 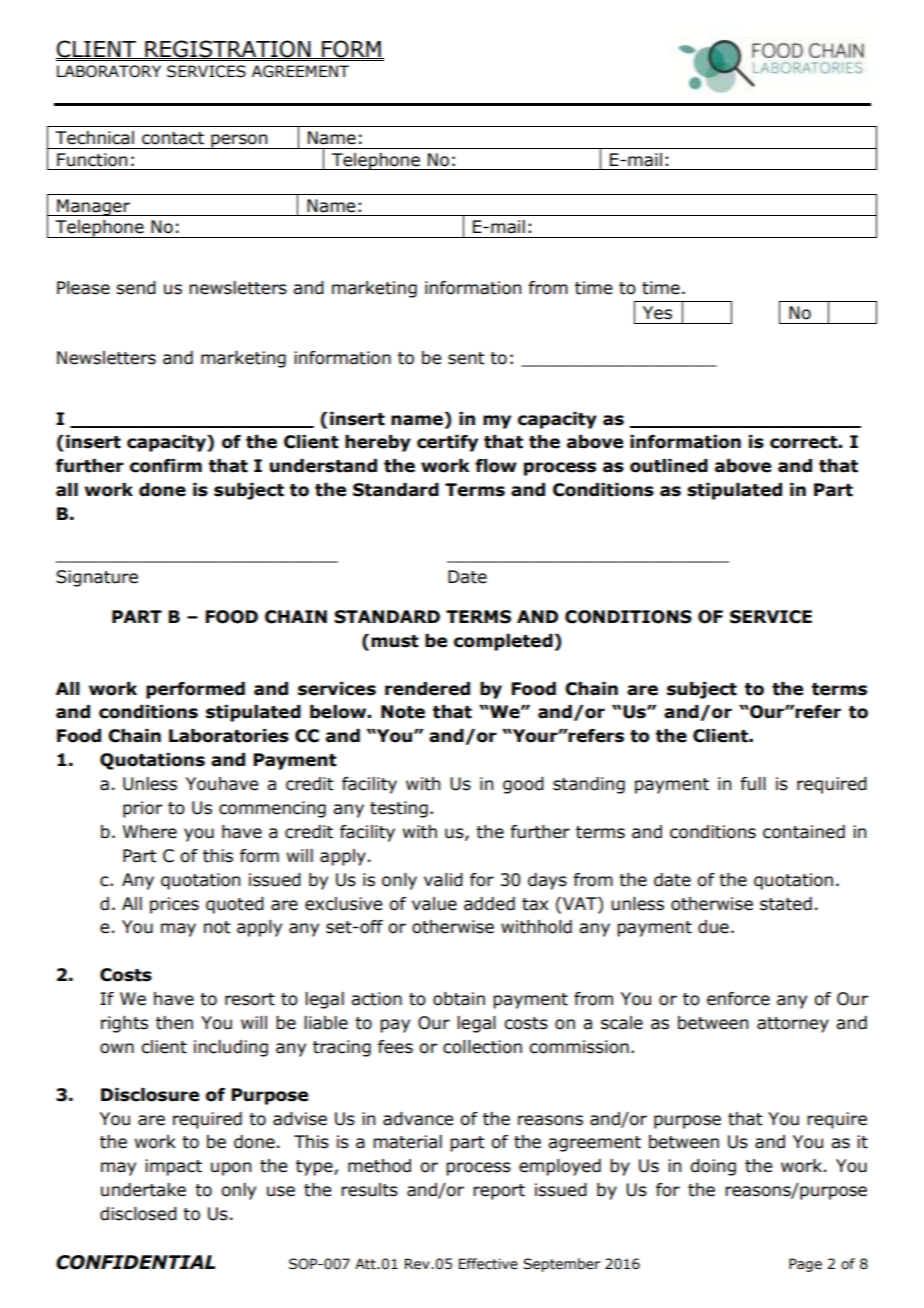 I want to click on Effective, so click(x=488, y=1264).
